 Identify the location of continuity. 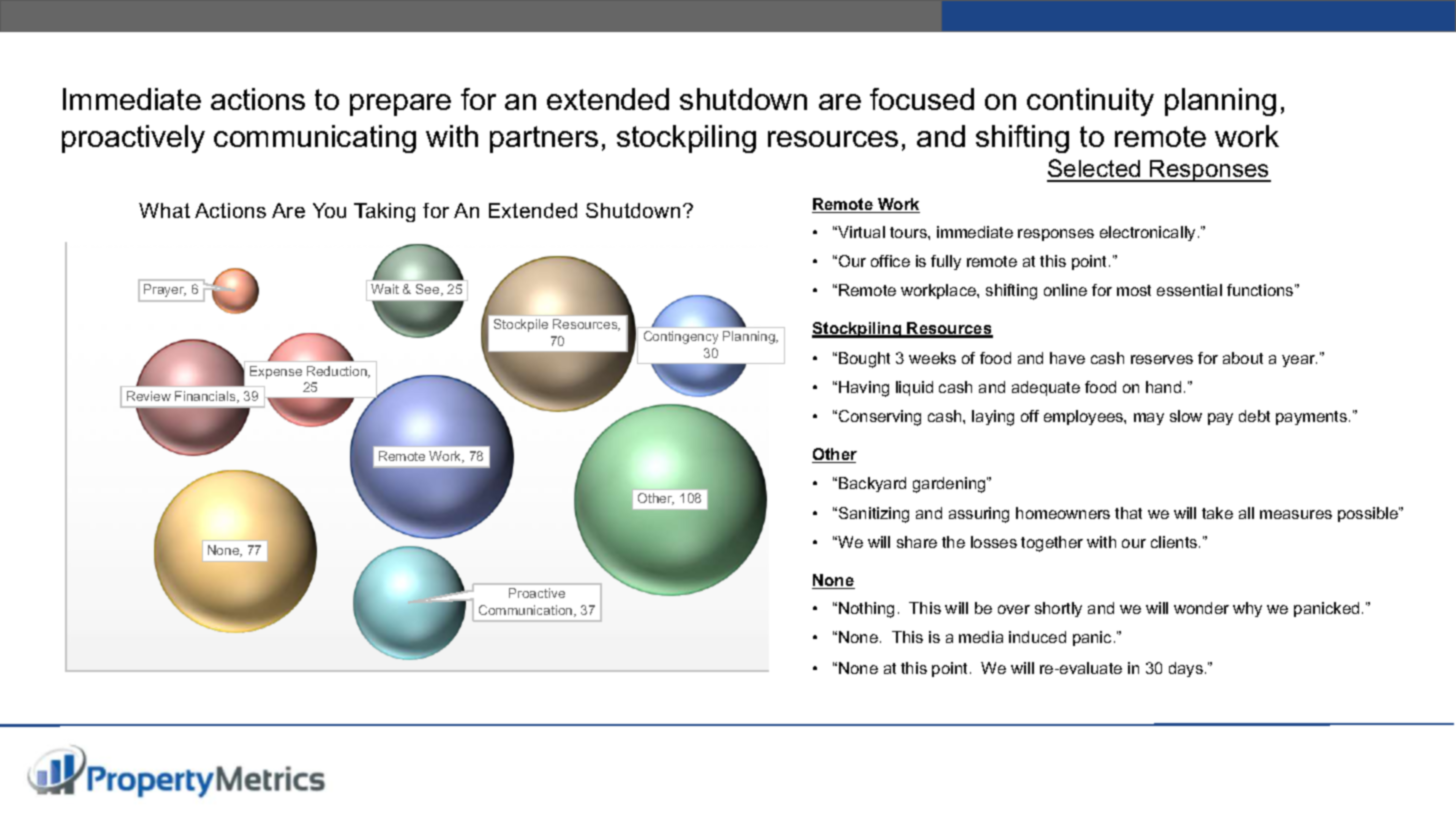
(1090, 102).
